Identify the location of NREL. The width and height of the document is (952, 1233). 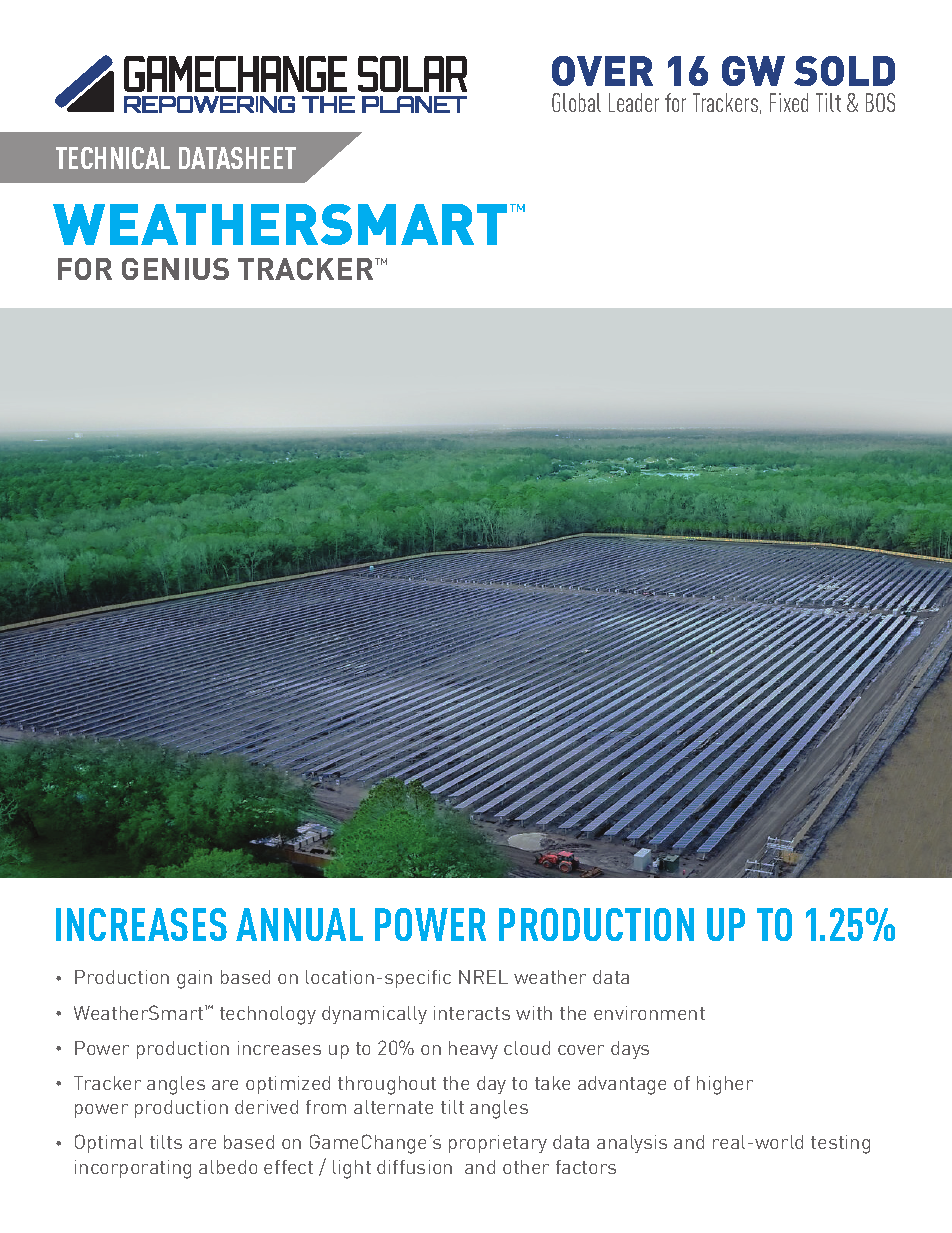
(483, 977).
